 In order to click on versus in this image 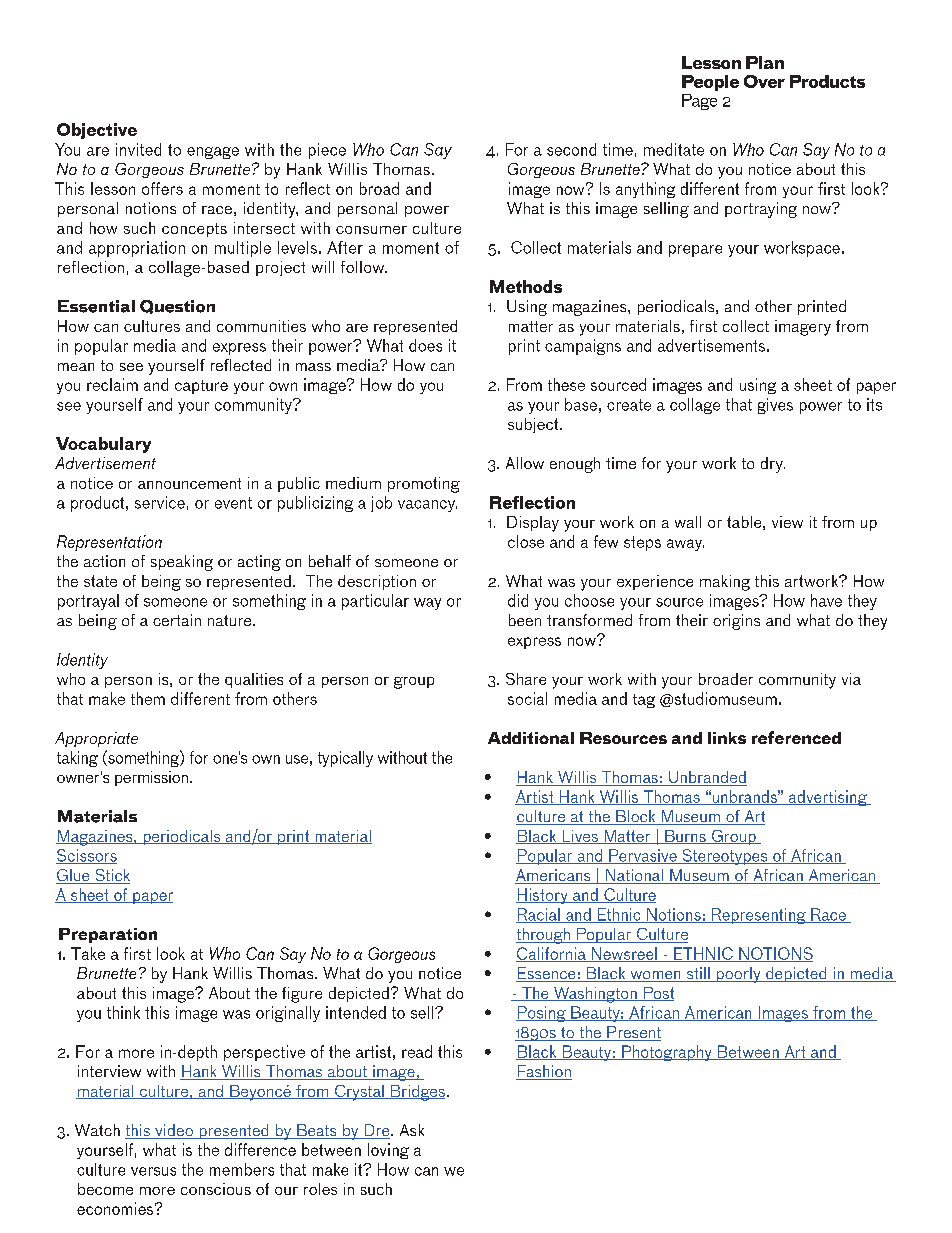, I will do `click(153, 1171)`.
